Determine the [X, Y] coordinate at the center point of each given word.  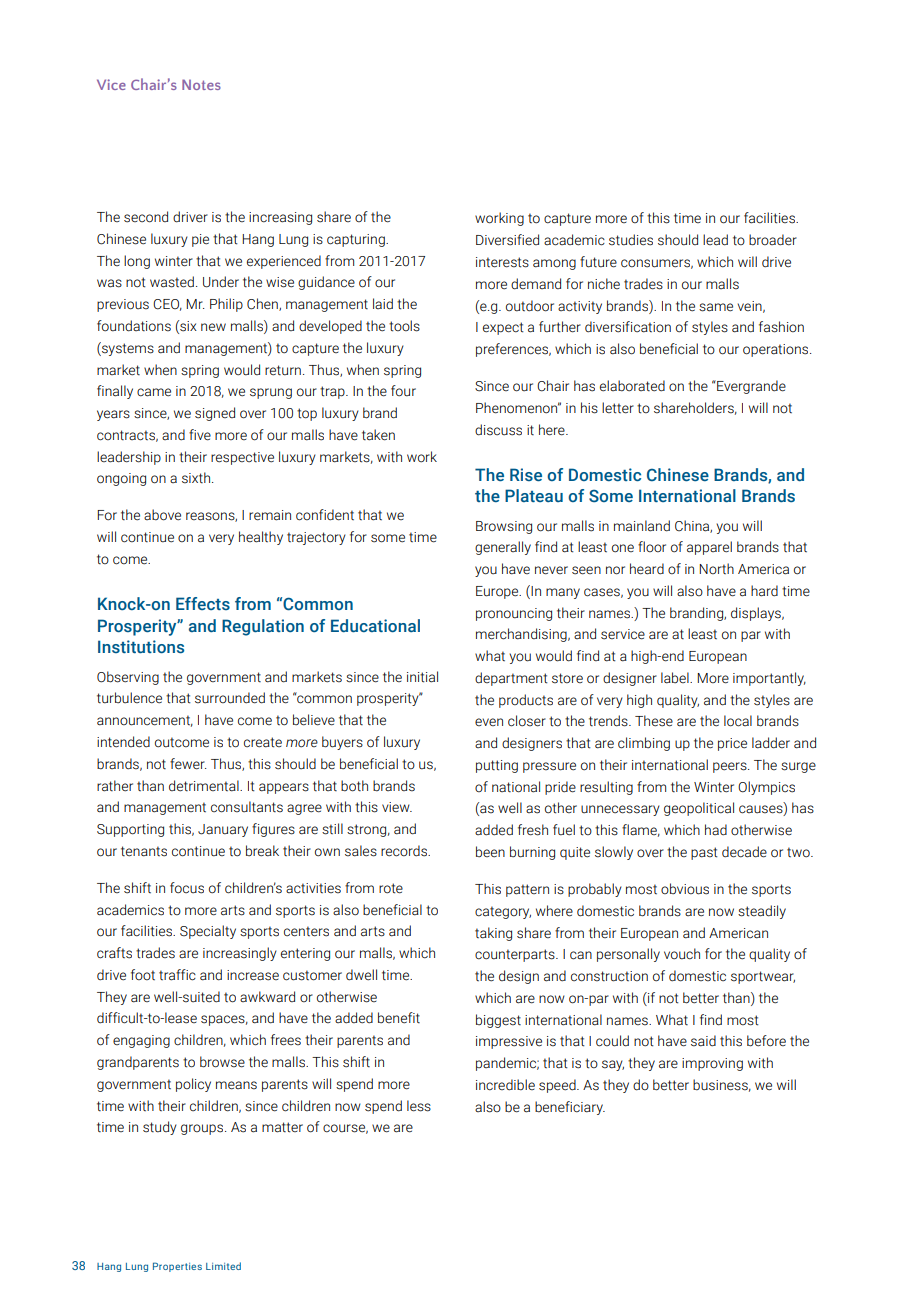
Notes [201, 84]
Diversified [507, 240]
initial [422, 677]
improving [712, 1064]
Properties [177, 1267]
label [676, 678]
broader [773, 240]
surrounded [230, 698]
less [419, 1106]
